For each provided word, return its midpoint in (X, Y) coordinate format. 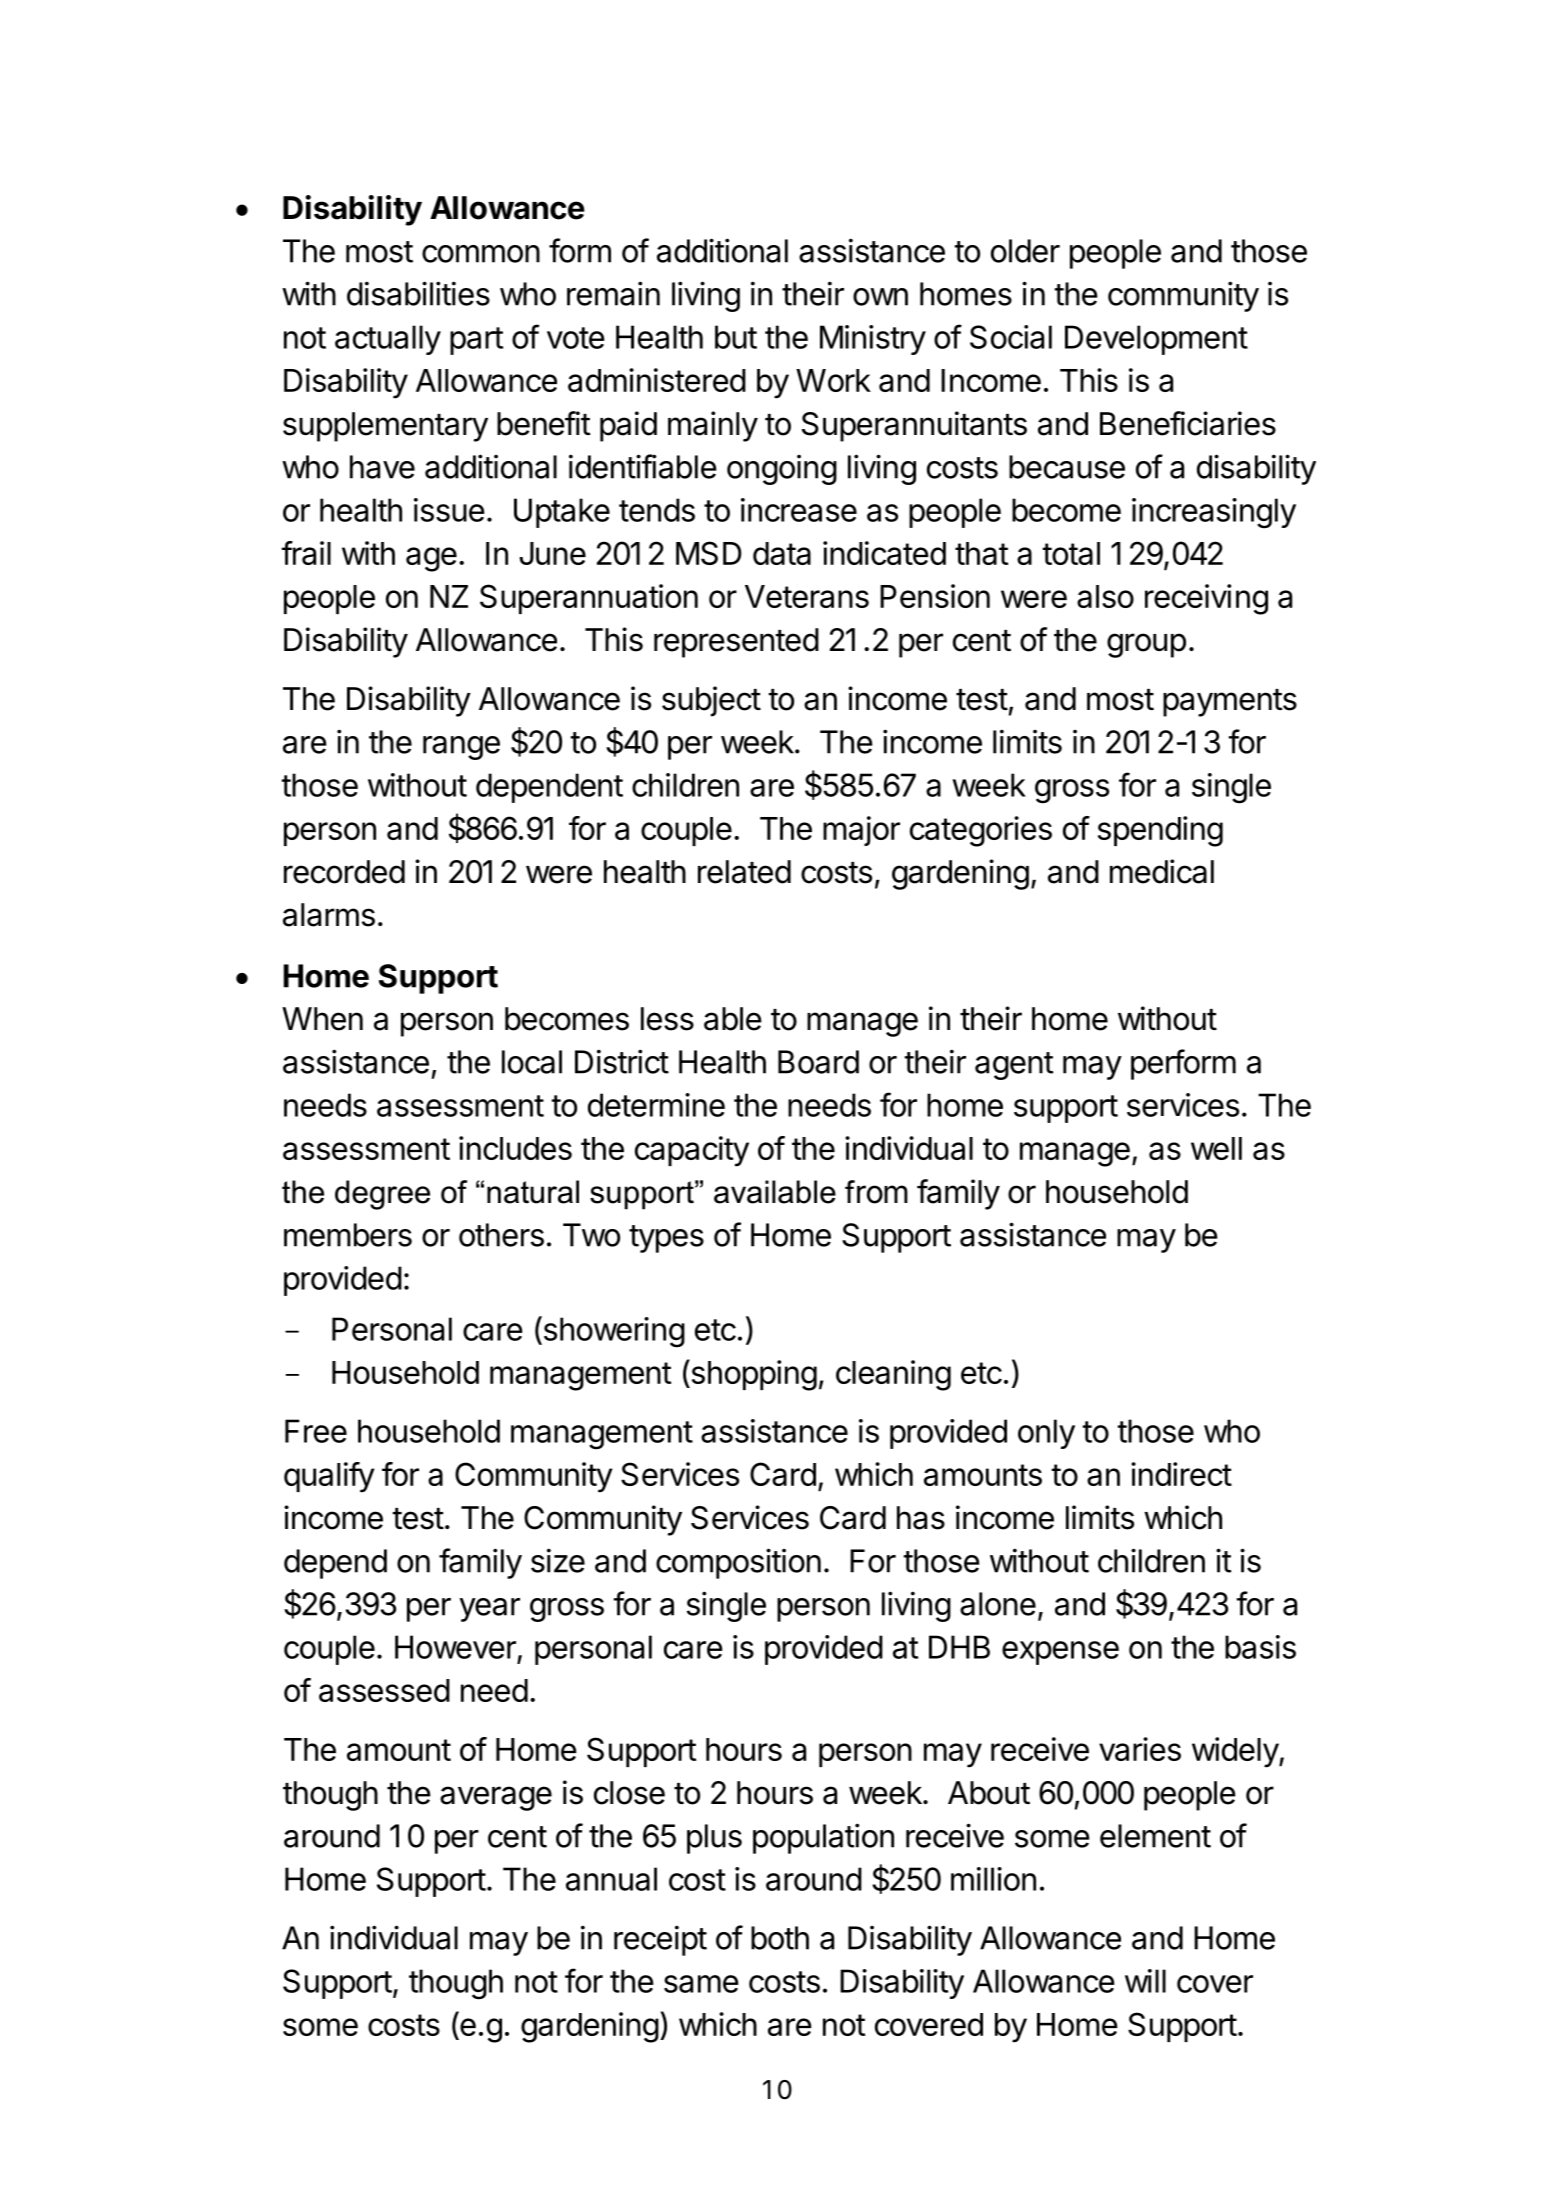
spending (1160, 831)
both (780, 1938)
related (744, 872)
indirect (1181, 1474)
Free (316, 1431)
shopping (753, 1375)
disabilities (418, 293)
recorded (344, 872)
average (496, 1798)
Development (1156, 340)
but (736, 337)
